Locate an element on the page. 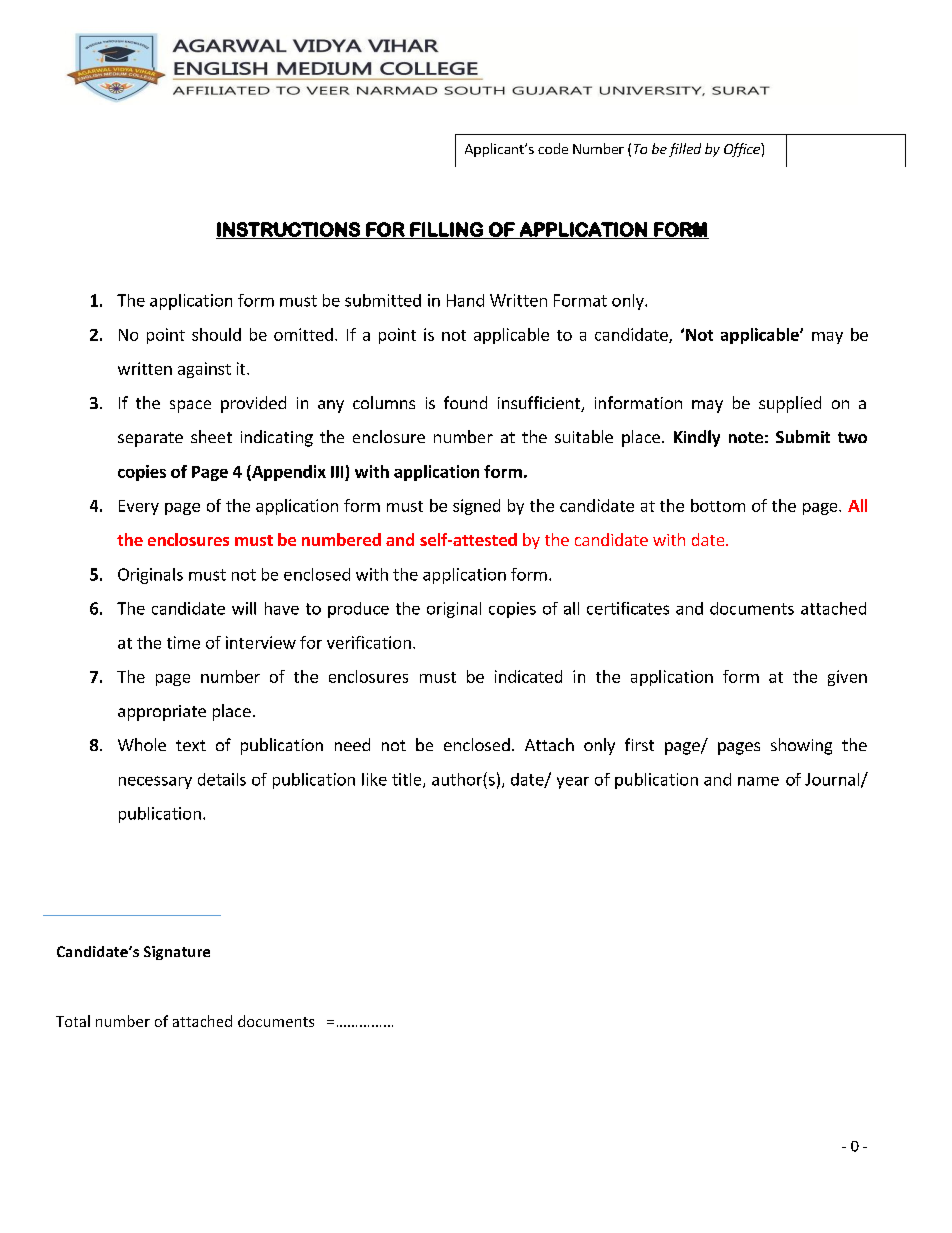 This image has height=1233, width=952. title is located at coordinates (406, 779).
